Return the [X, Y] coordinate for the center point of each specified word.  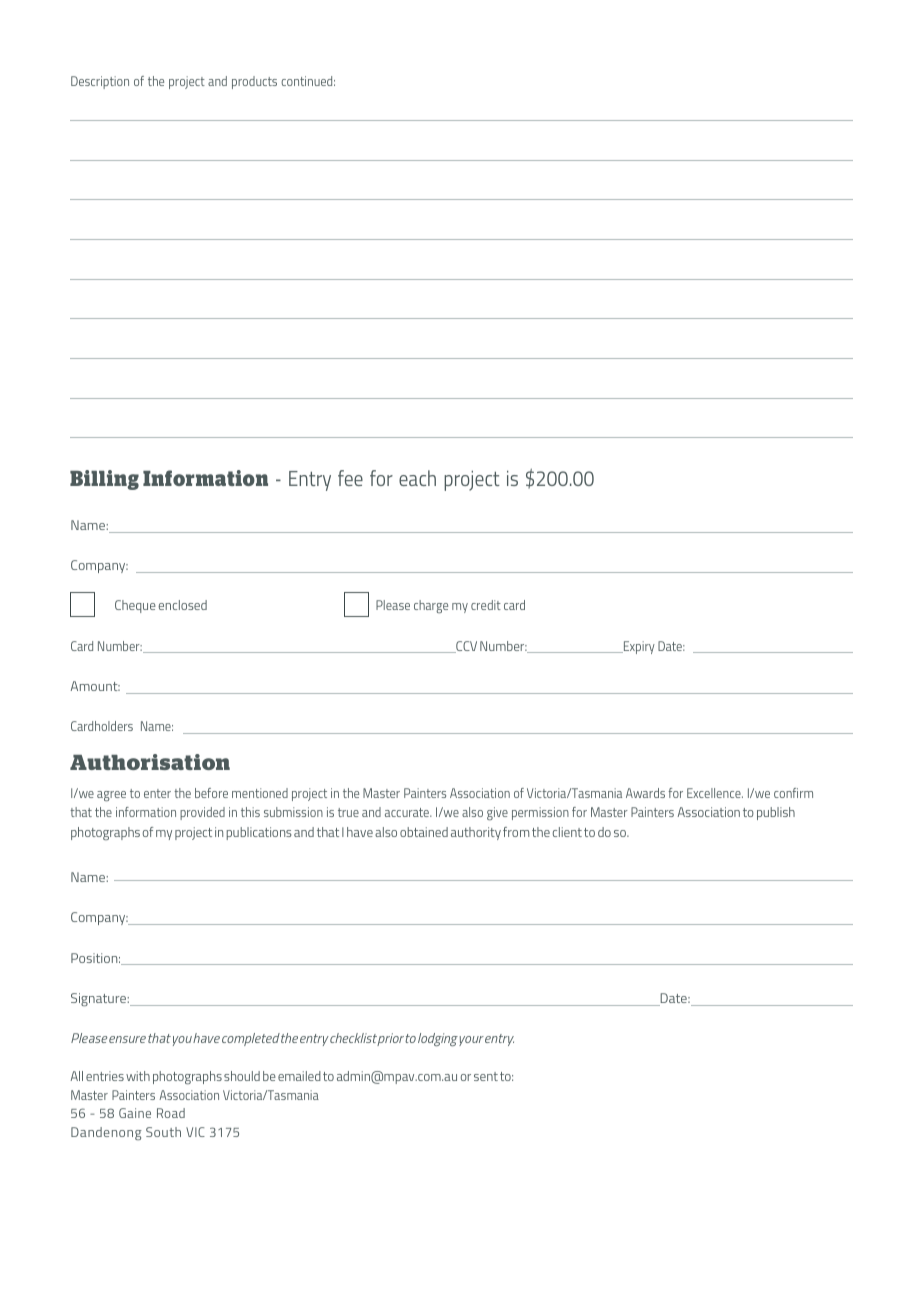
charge [431, 606]
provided [202, 813]
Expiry [638, 647]
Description [100, 82]
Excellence [715, 793]
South [163, 1132]
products [254, 82]
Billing [104, 480]
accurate [408, 812]
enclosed [182, 605]
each [417, 478]
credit [486, 605]
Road [171, 1113]
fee [350, 478]
